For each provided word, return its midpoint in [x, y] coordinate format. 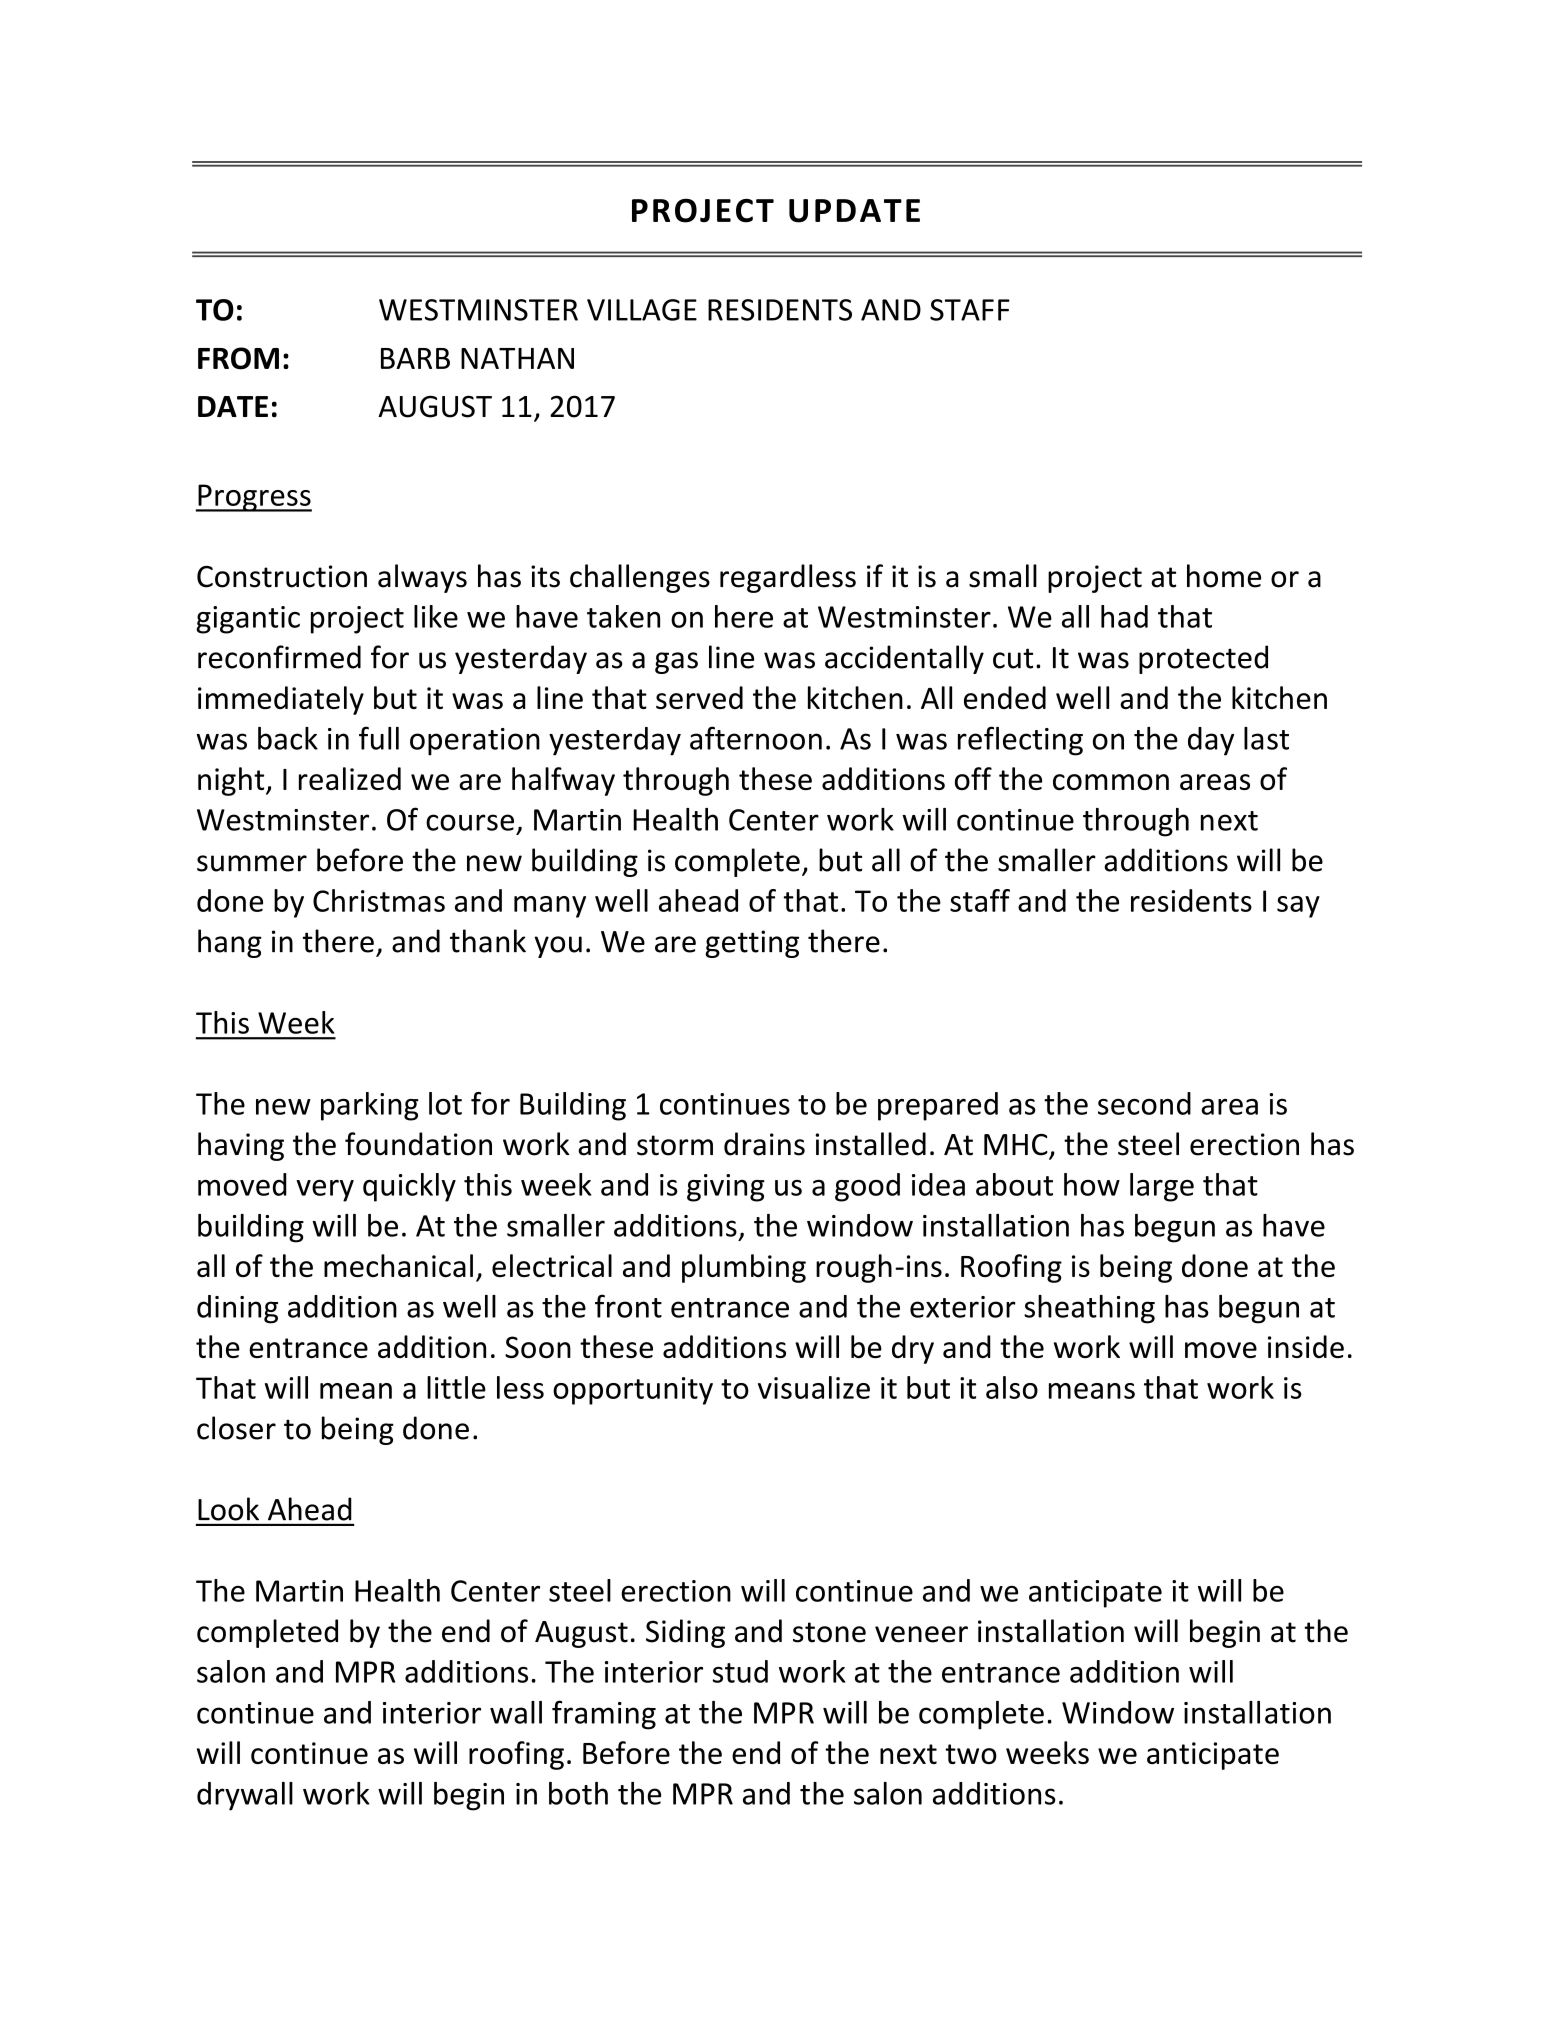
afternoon [756, 738]
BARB [415, 358]
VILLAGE [642, 310]
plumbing [744, 1268]
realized [350, 778]
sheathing [1089, 1309]
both [578, 1793]
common [1111, 782]
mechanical [398, 1265]
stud [740, 1671]
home [1224, 576]
